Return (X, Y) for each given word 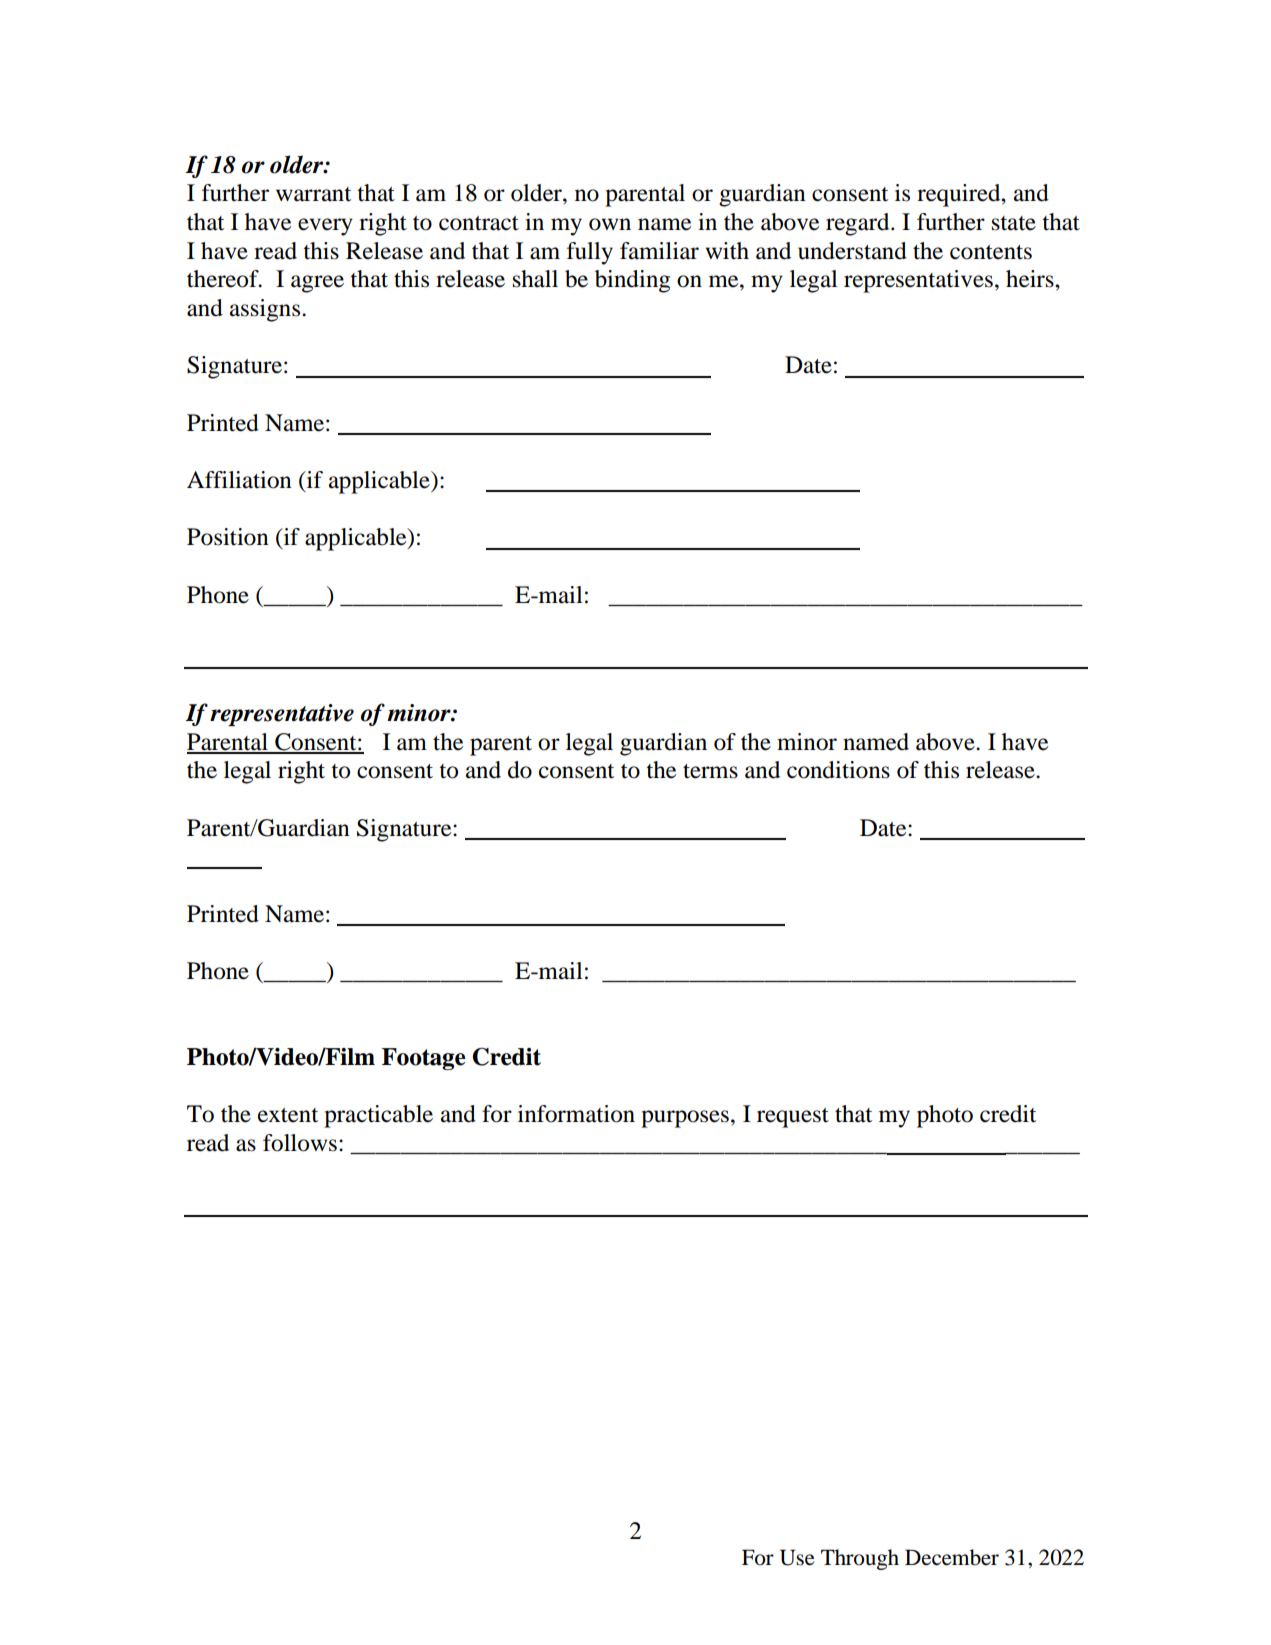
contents (991, 252)
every (325, 227)
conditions (838, 770)
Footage (424, 1059)
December (952, 1557)
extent (288, 1115)
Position (228, 537)
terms (710, 771)
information (576, 1114)
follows (300, 1143)
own (610, 224)
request (793, 1118)
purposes (685, 1119)
